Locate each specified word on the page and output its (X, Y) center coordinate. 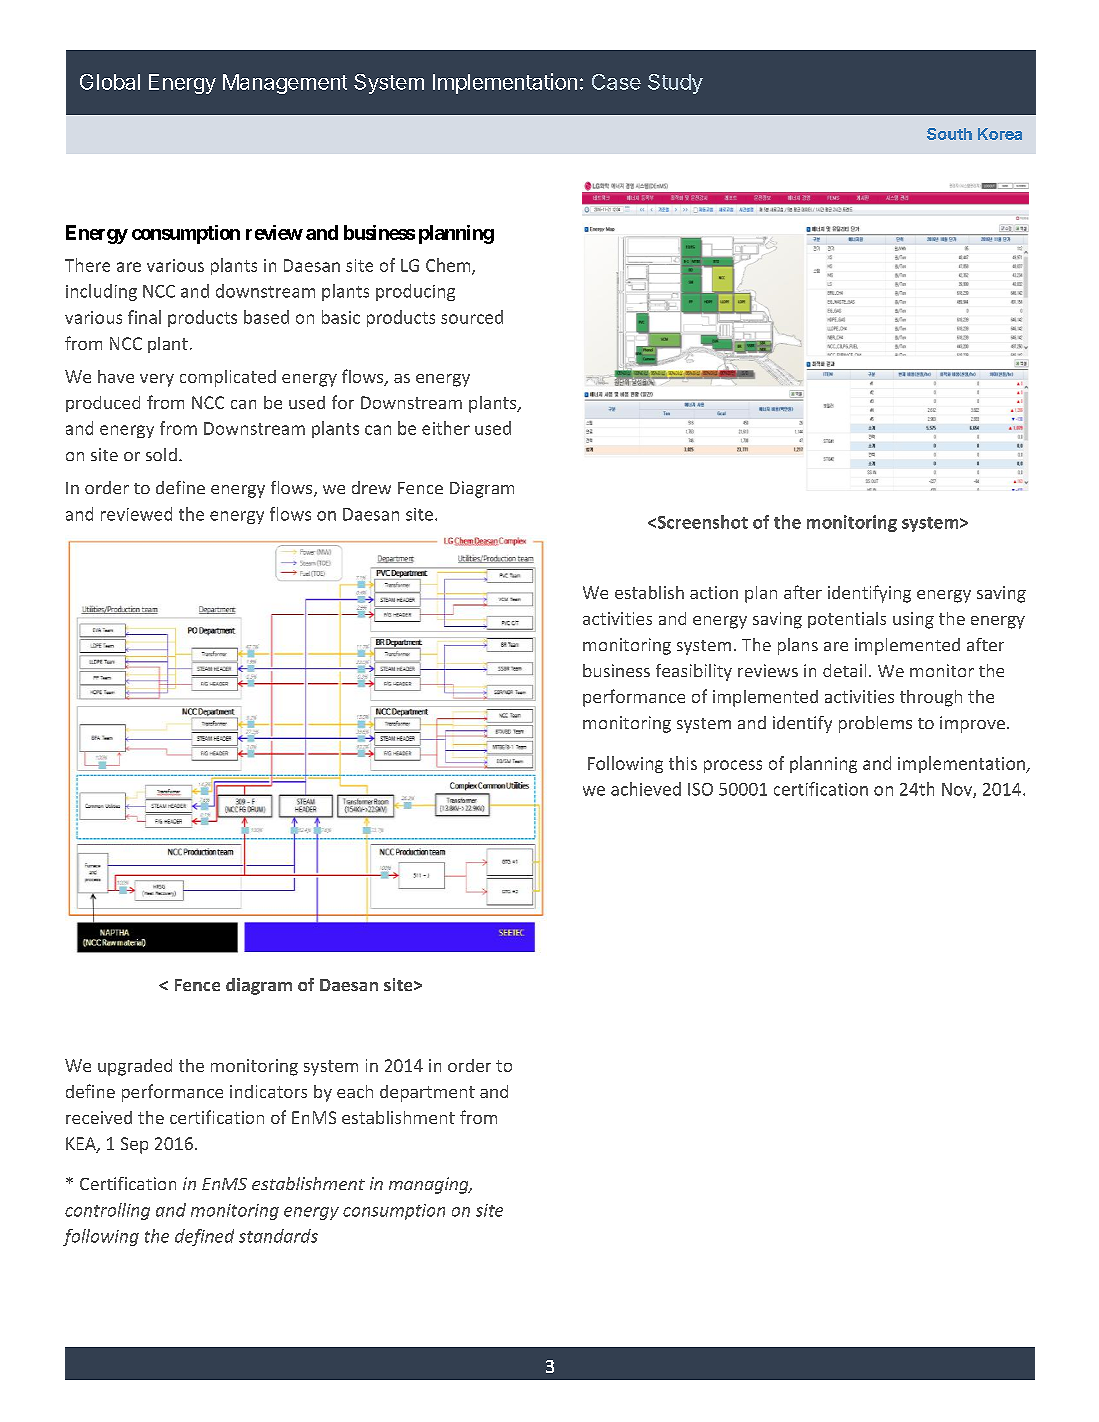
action (714, 592)
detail (844, 670)
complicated (228, 378)
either (446, 428)
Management (285, 84)
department (427, 1093)
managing (430, 1185)
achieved (646, 789)
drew (371, 487)
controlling (107, 1211)
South (949, 134)
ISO (700, 789)
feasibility (694, 672)
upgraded (135, 1067)
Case (616, 82)
